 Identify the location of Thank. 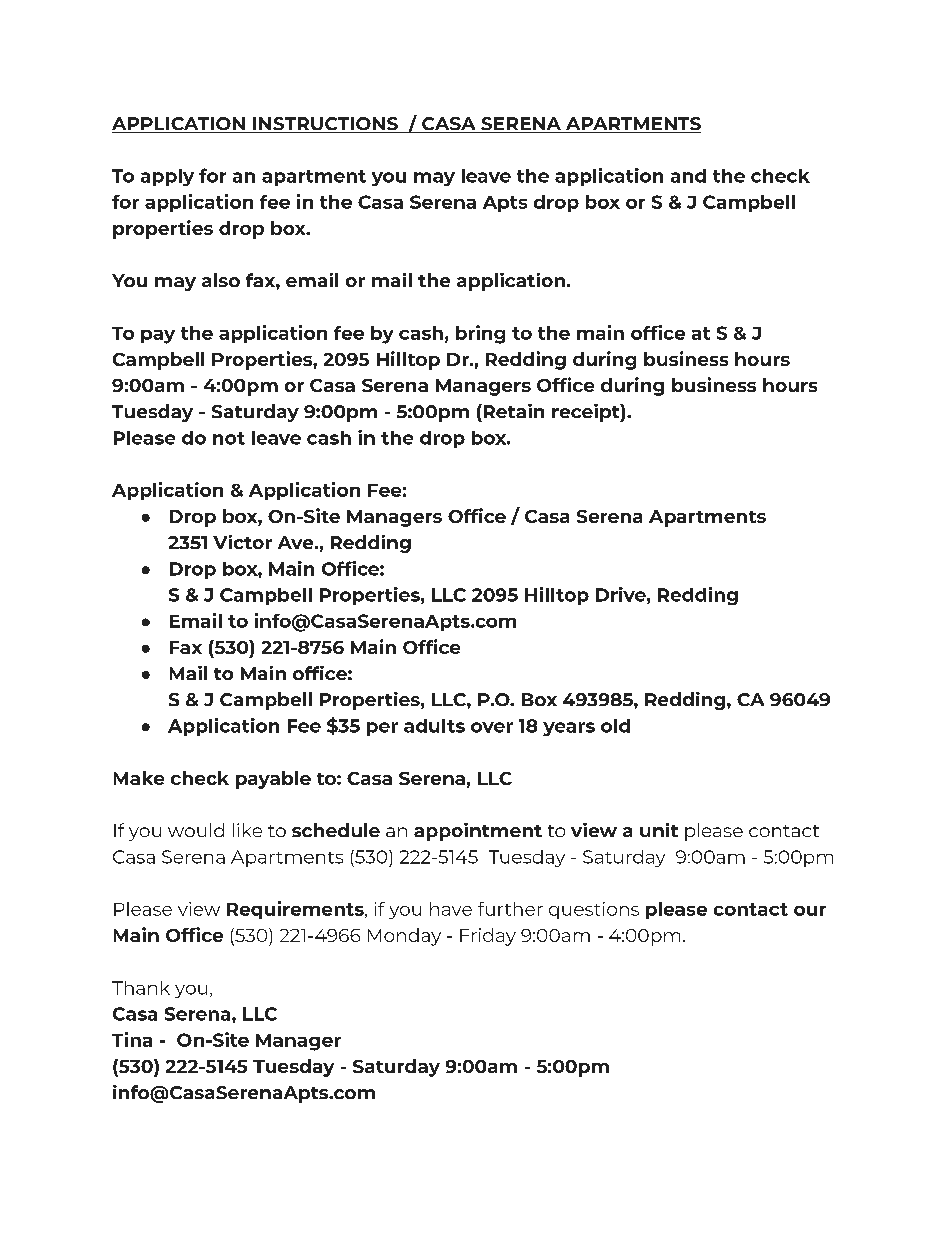
(141, 988).
